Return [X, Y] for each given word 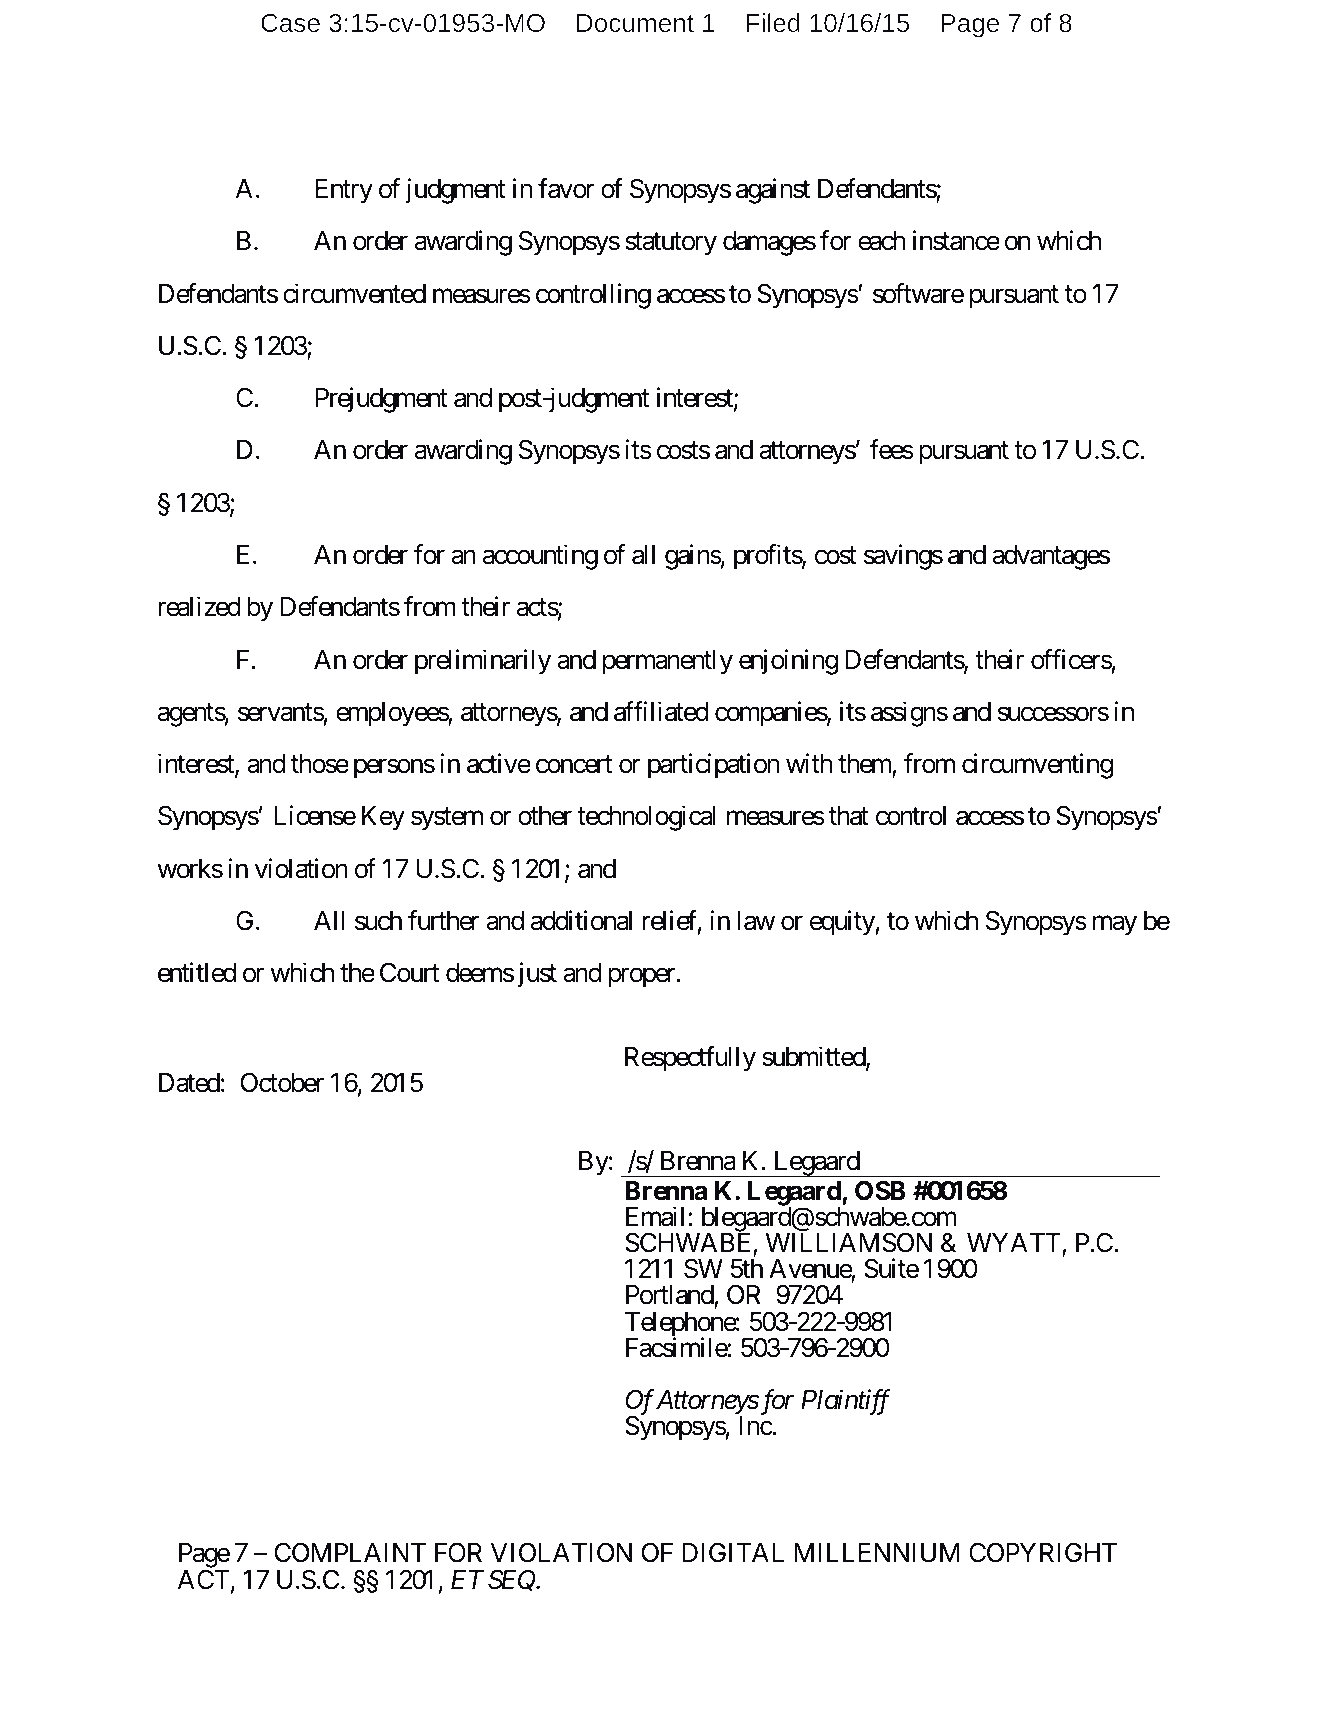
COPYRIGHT [1043, 1553]
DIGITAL [733, 1553]
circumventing [1037, 766]
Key [383, 818]
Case [290, 23]
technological [646, 818]
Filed [773, 22]
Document [635, 23]
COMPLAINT [350, 1553]
